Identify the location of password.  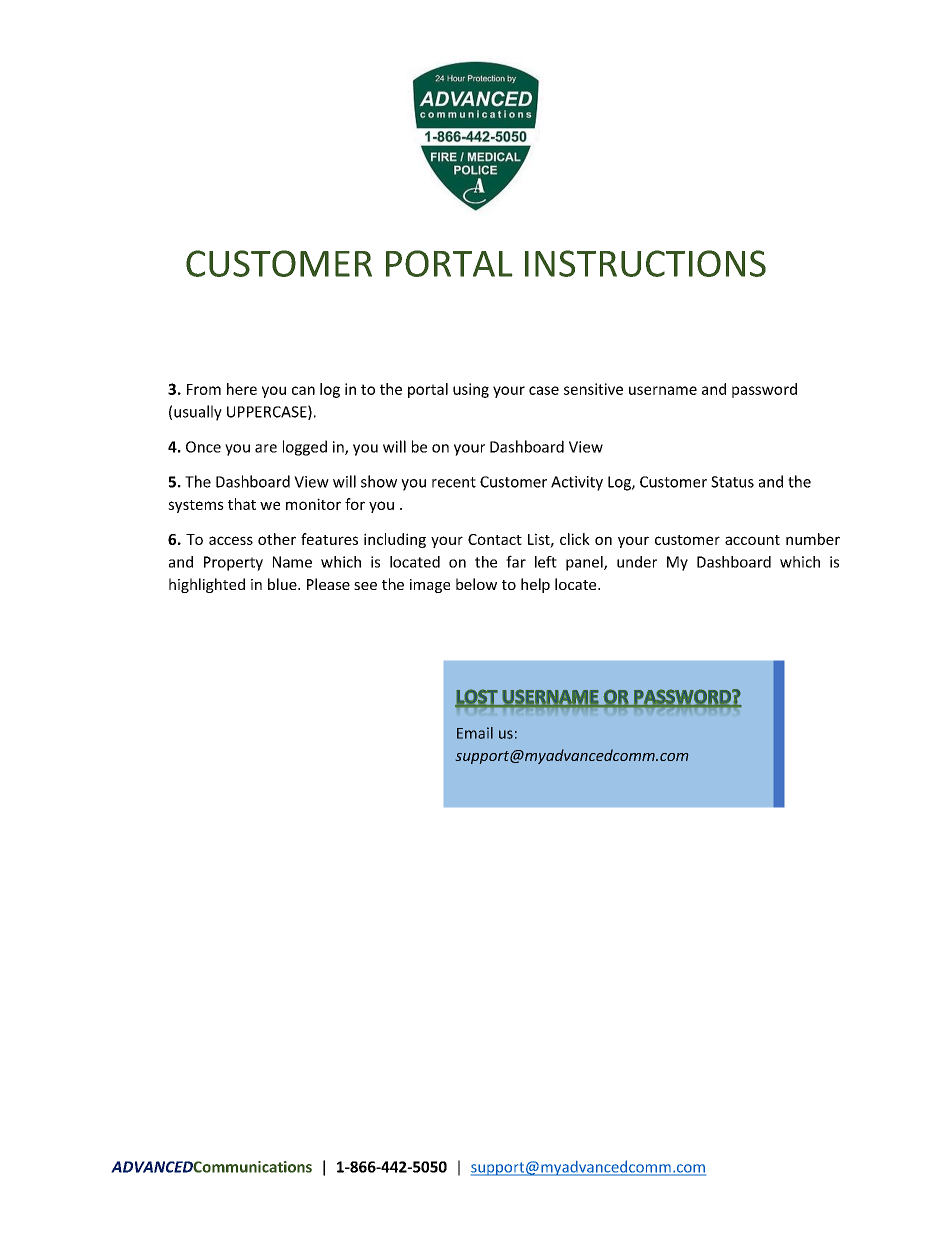
(764, 390).
